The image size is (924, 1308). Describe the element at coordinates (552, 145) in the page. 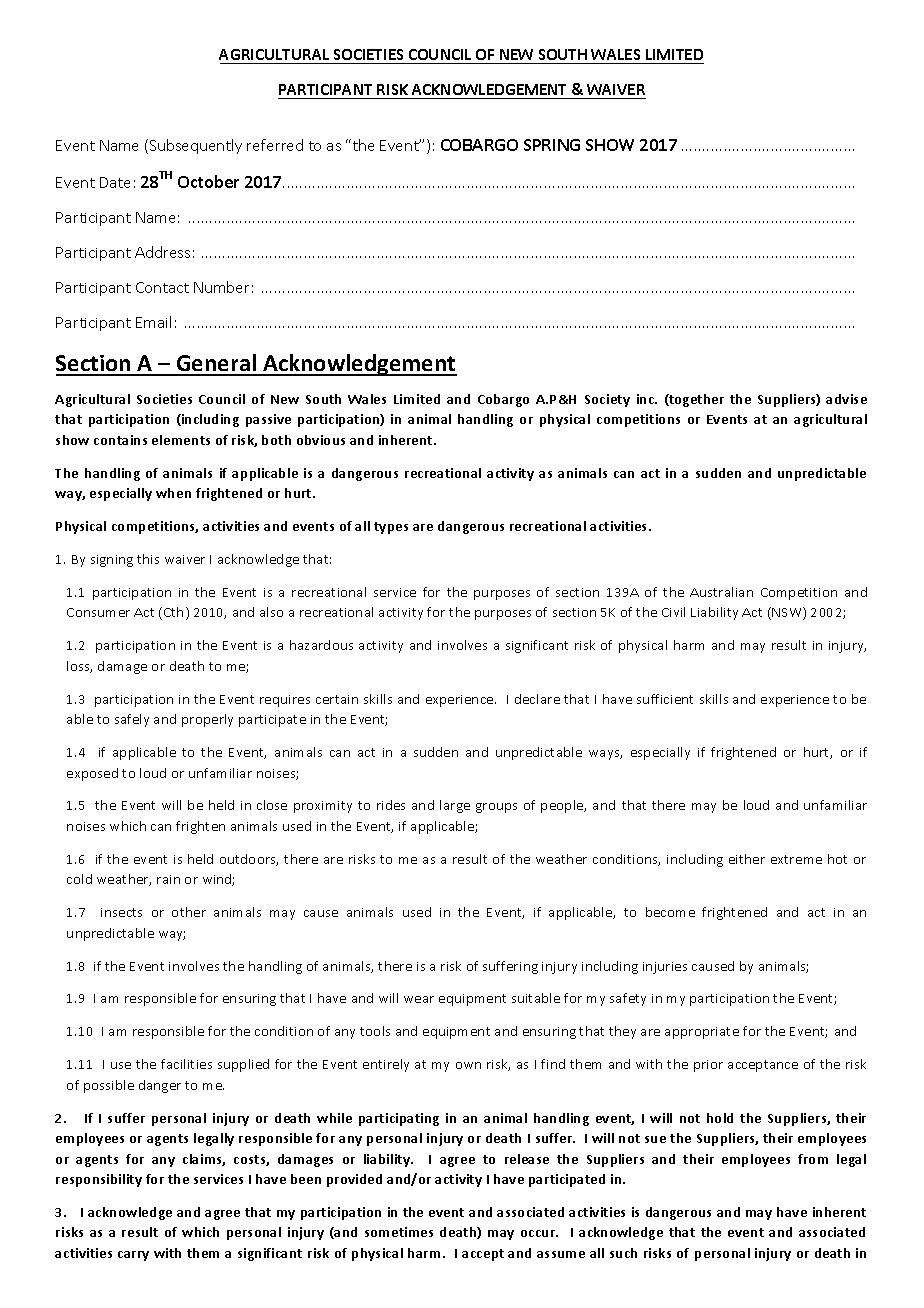

I see `SPRING` at that location.
